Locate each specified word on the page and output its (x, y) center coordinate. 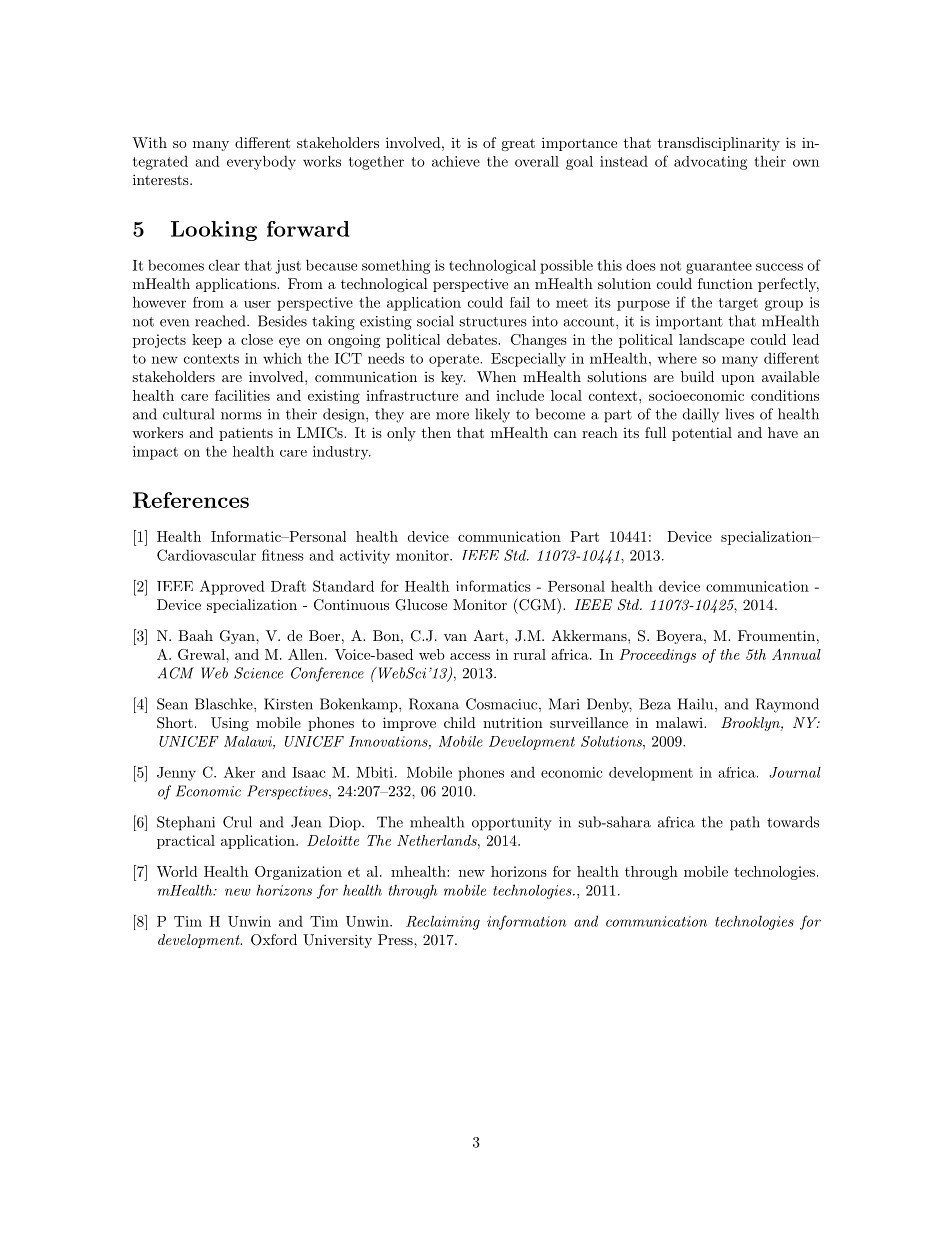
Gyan (238, 637)
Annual (796, 654)
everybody (261, 162)
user (257, 304)
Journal (795, 772)
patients (246, 434)
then (436, 432)
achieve (456, 161)
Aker (239, 772)
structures (493, 322)
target (738, 304)
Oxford (274, 940)
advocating (710, 163)
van (455, 637)
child (460, 722)
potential (702, 434)
